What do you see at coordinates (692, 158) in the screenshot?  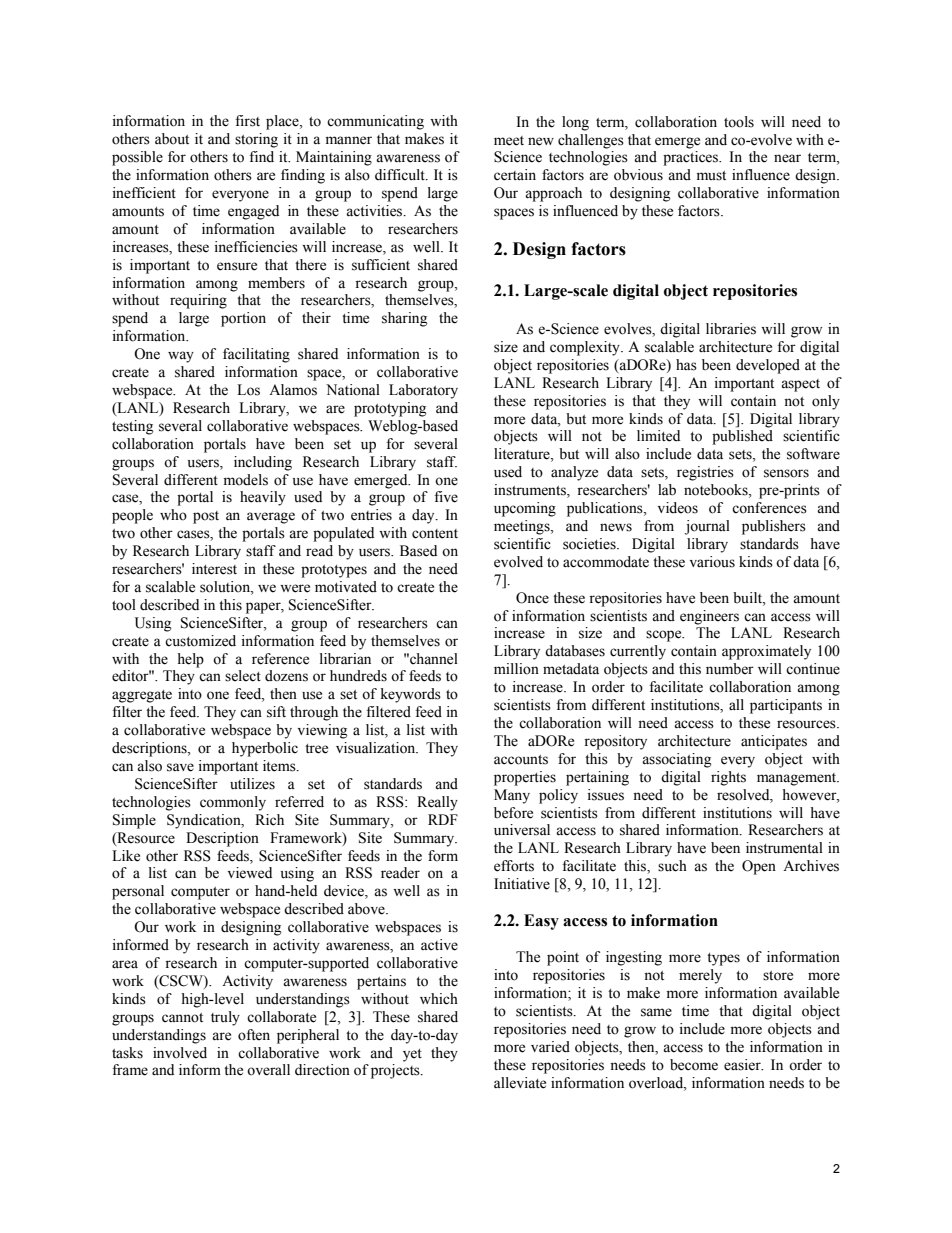 I see `practices` at bounding box center [692, 158].
